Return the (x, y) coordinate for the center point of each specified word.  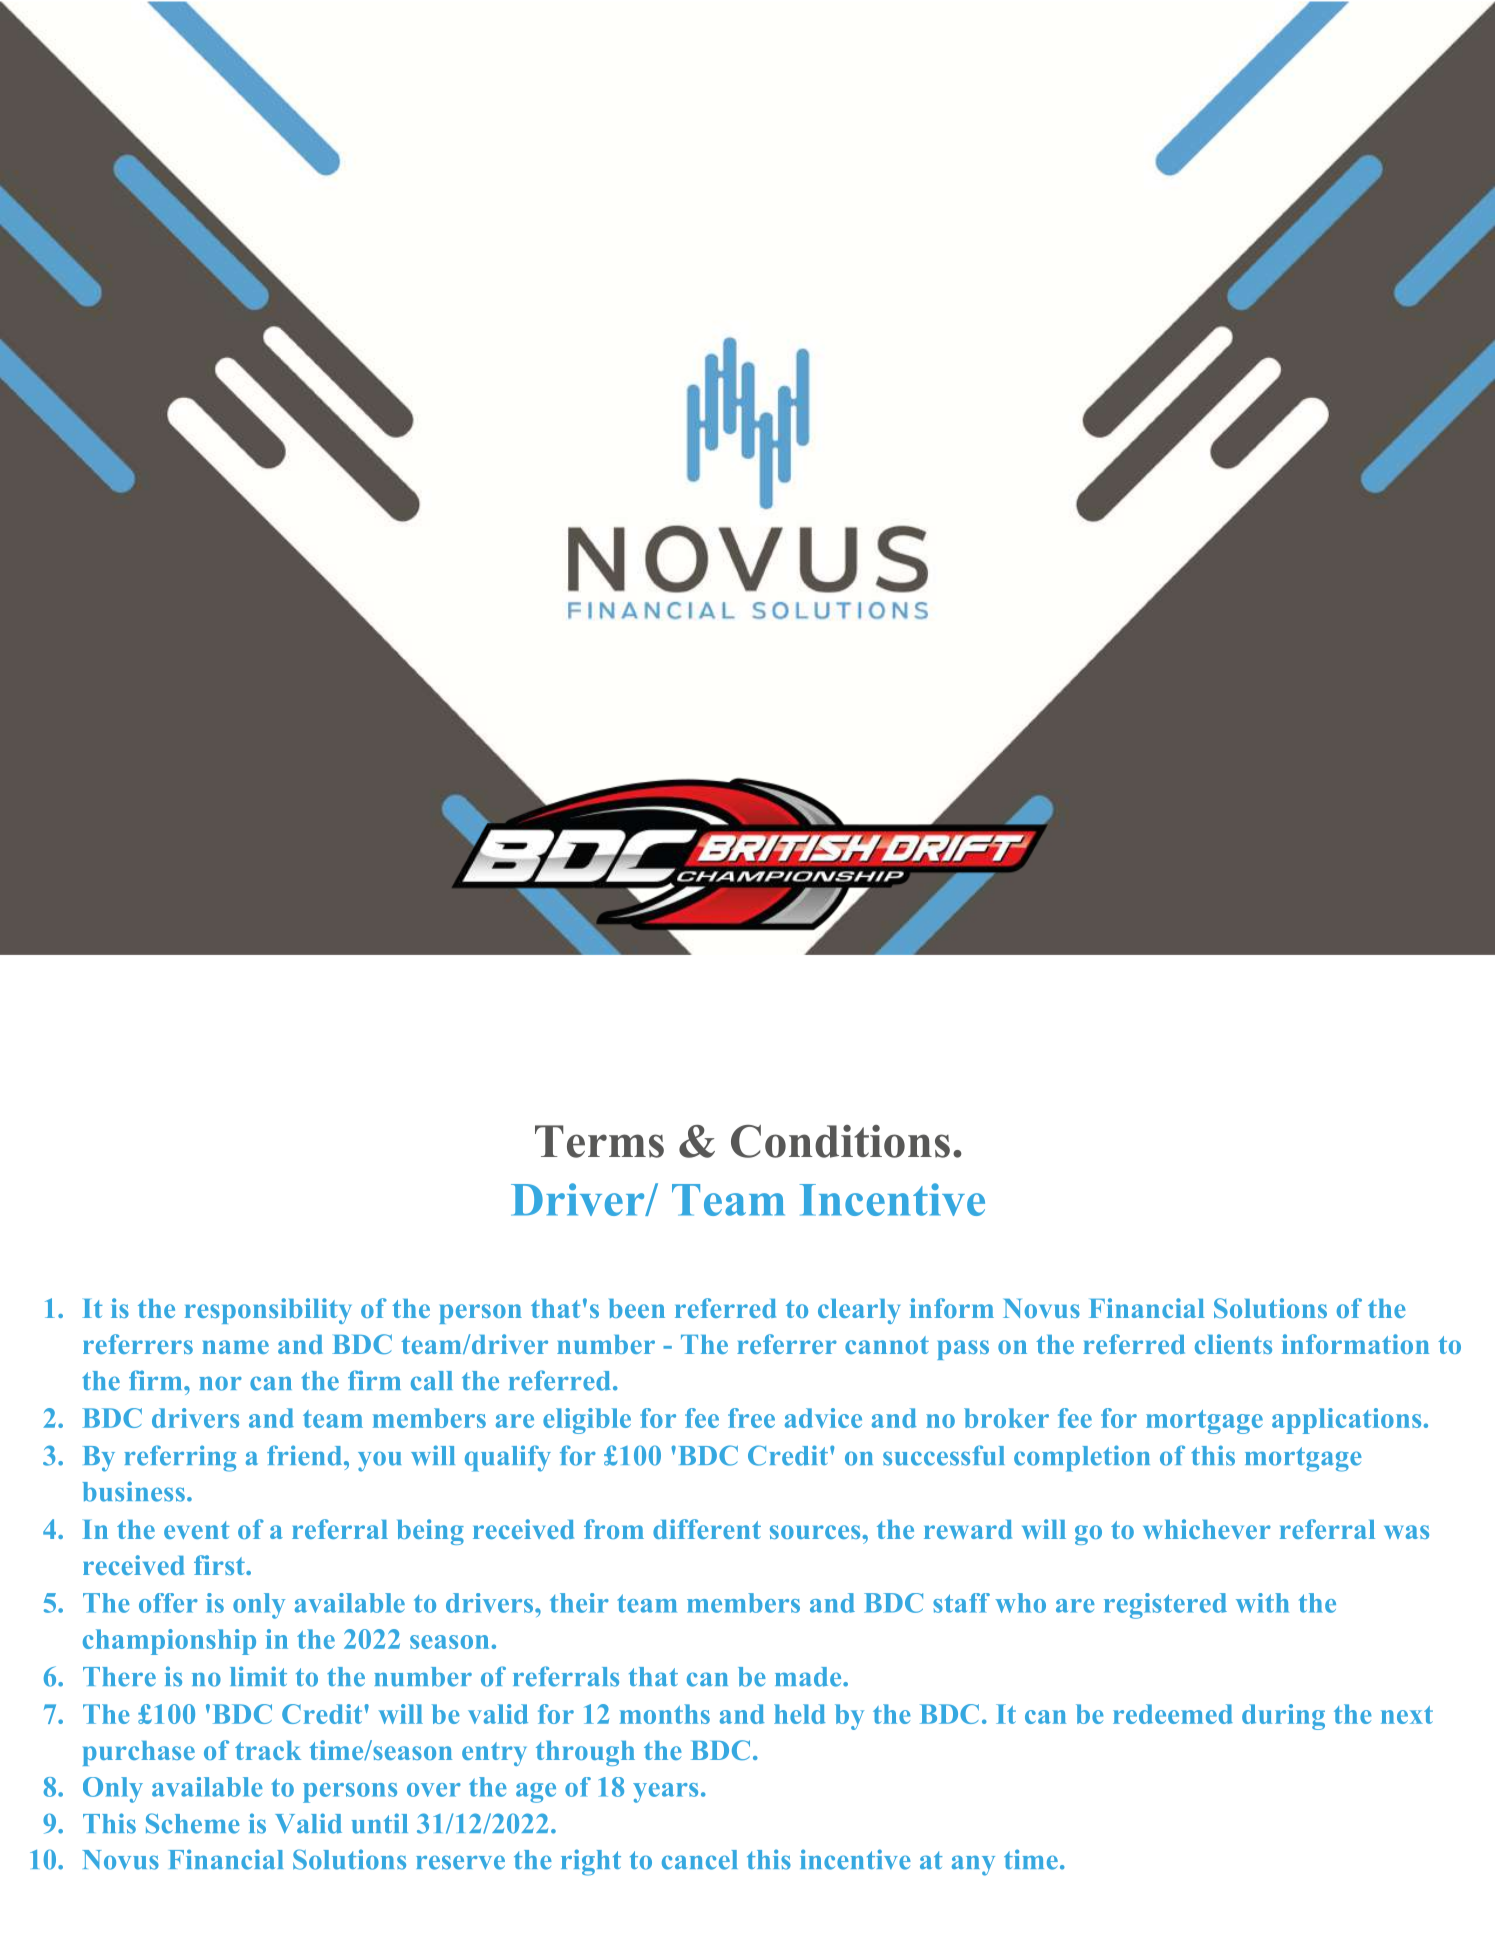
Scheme (193, 1823)
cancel (700, 1860)
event (197, 1530)
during (1283, 1717)
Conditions (840, 1141)
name (235, 1347)
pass (963, 1350)
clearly (859, 1311)
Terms (599, 1141)
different (707, 1529)
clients (1233, 1344)
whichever (1207, 1529)
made (809, 1677)
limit (258, 1676)
